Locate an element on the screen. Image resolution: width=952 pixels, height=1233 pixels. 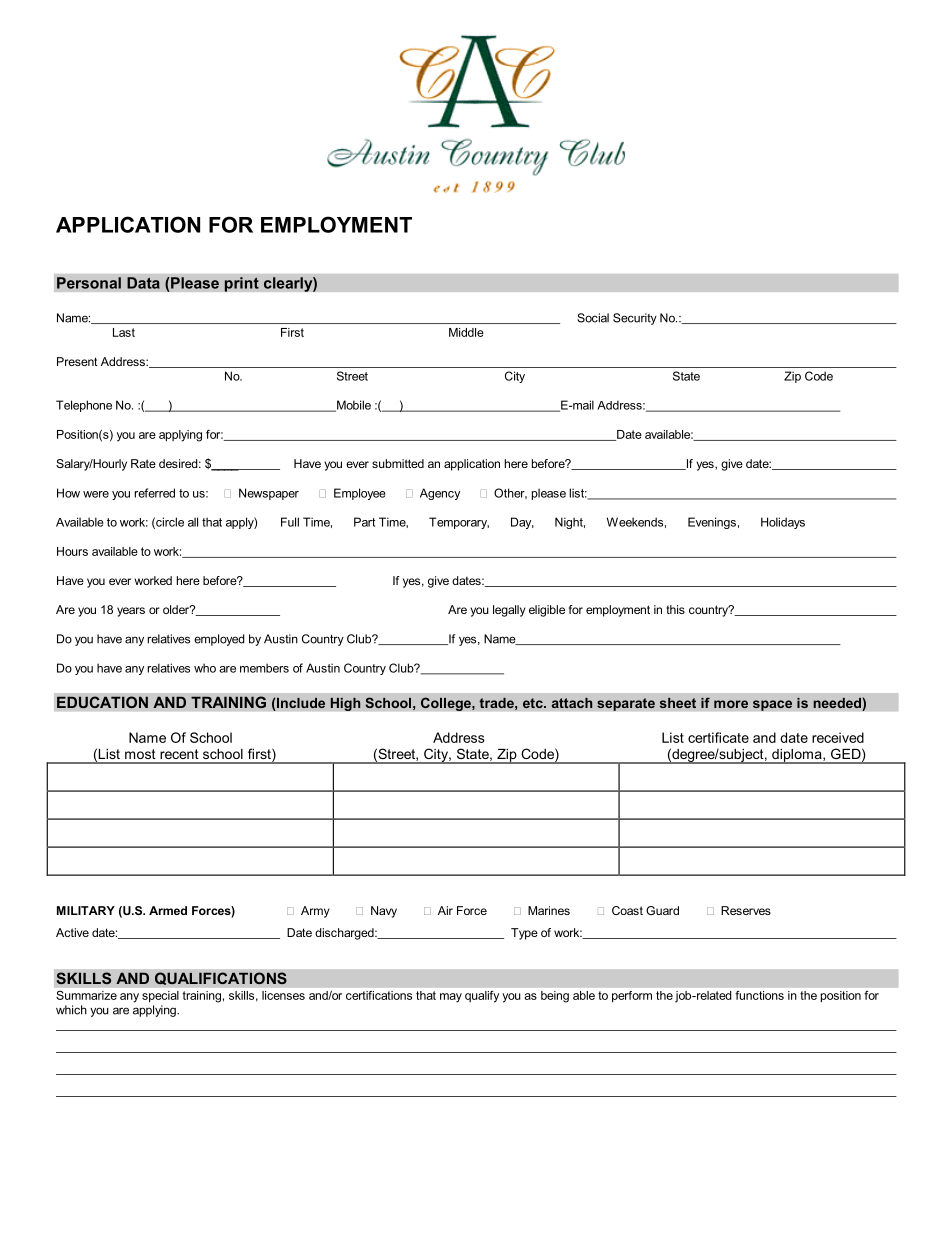
Air is located at coordinates (445, 910).
